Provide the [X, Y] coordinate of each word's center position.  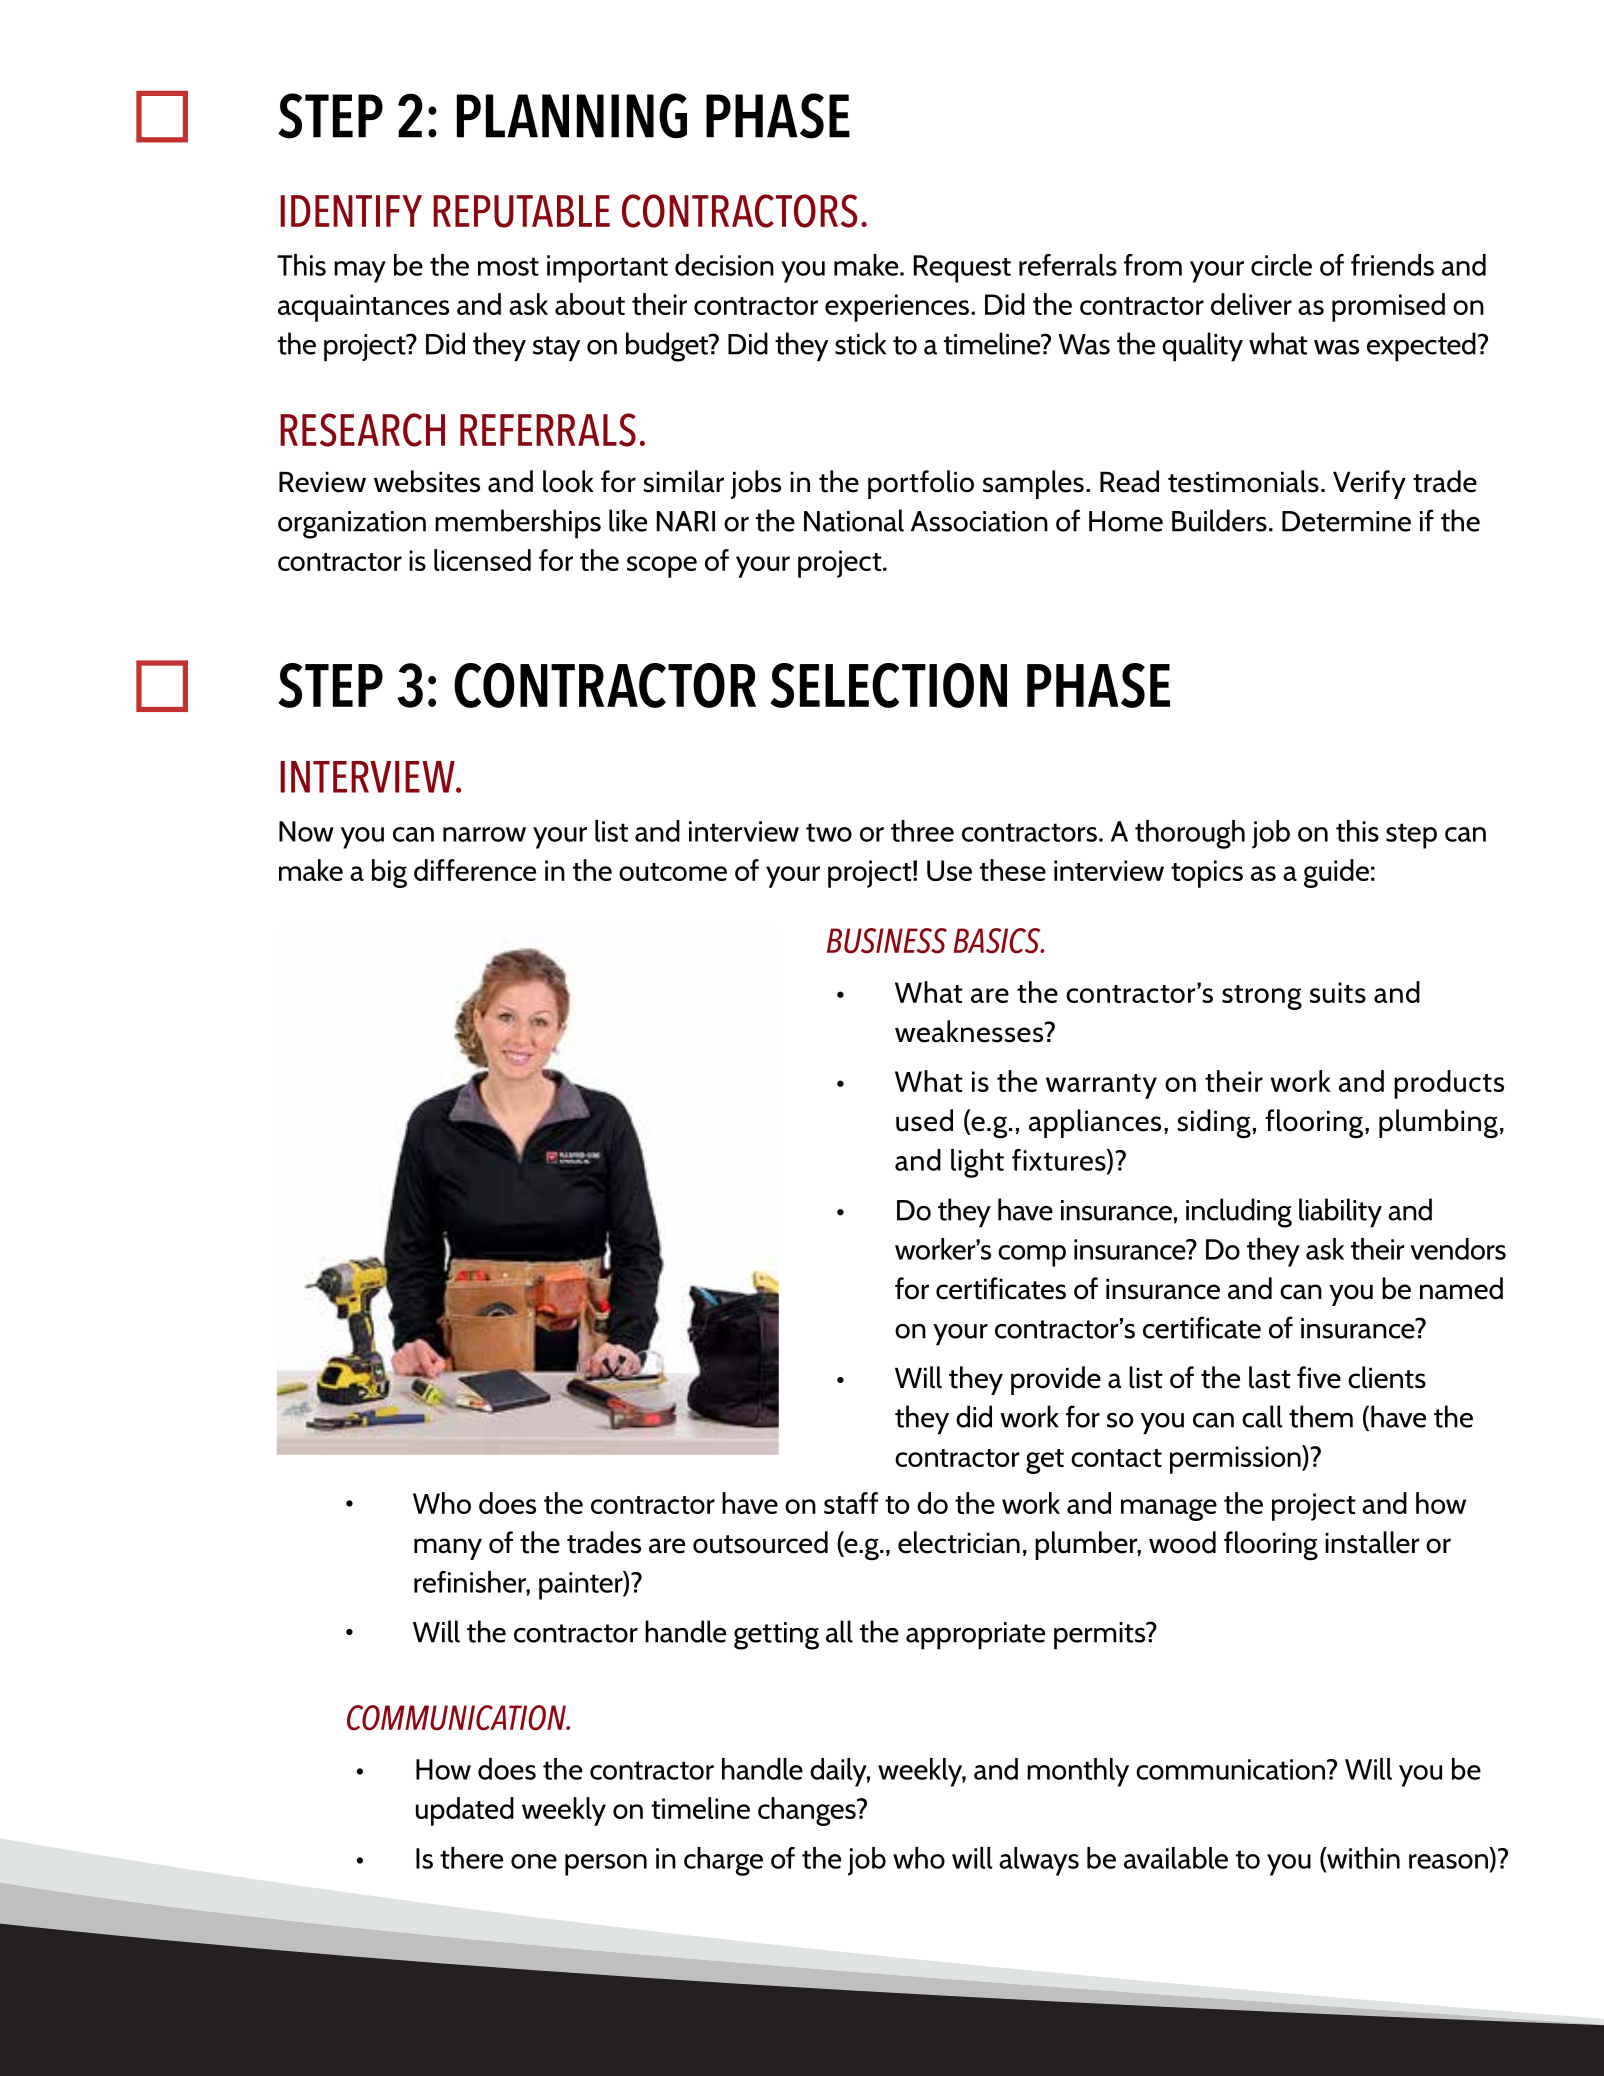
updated [465, 1811]
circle [1281, 265]
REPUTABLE [521, 211]
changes [808, 1811]
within [1362, 1859]
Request [962, 269]
